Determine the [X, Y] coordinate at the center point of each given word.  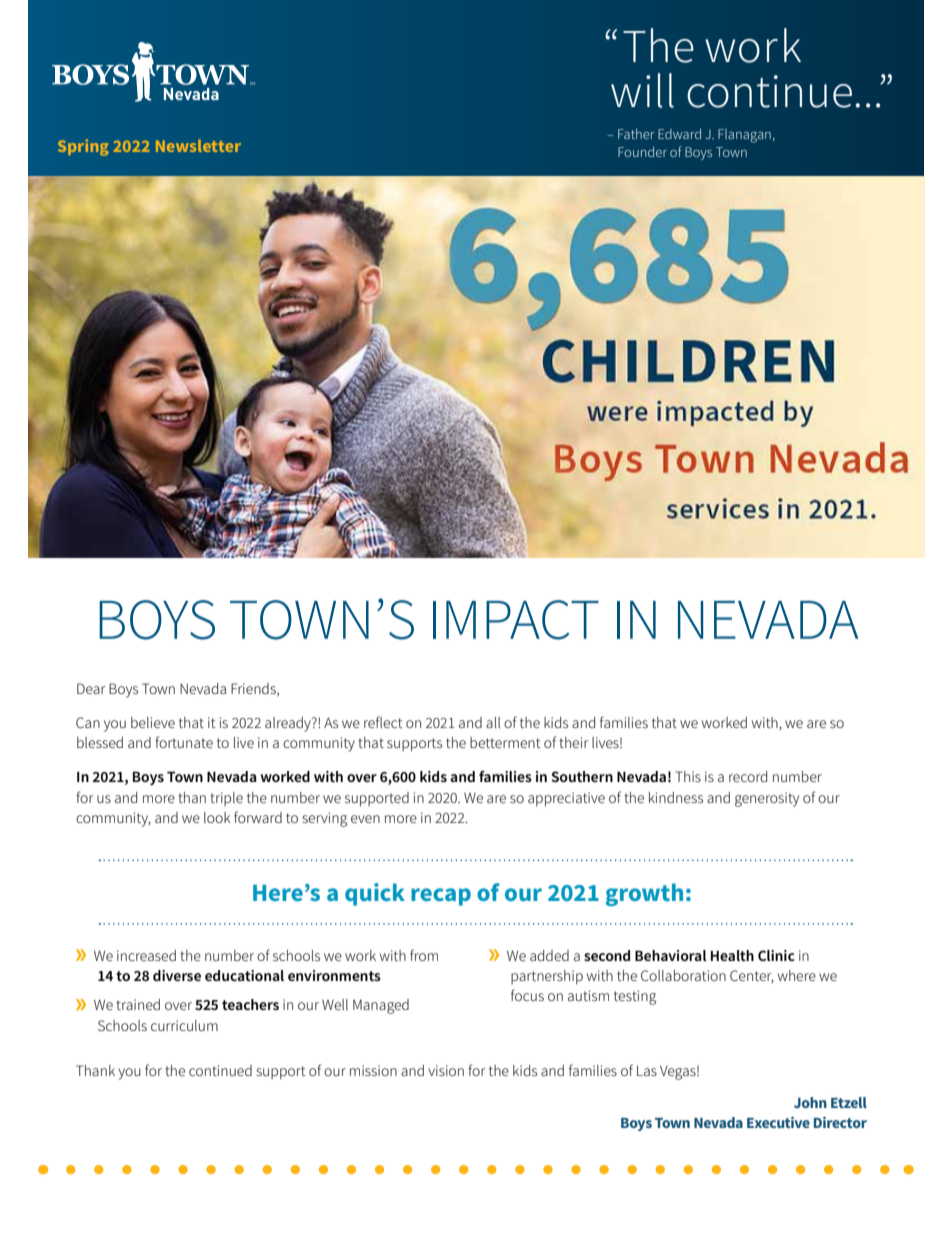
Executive [778, 1122]
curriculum [184, 1025]
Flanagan [744, 136]
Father [636, 133]
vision [446, 1070]
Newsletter [198, 145]
